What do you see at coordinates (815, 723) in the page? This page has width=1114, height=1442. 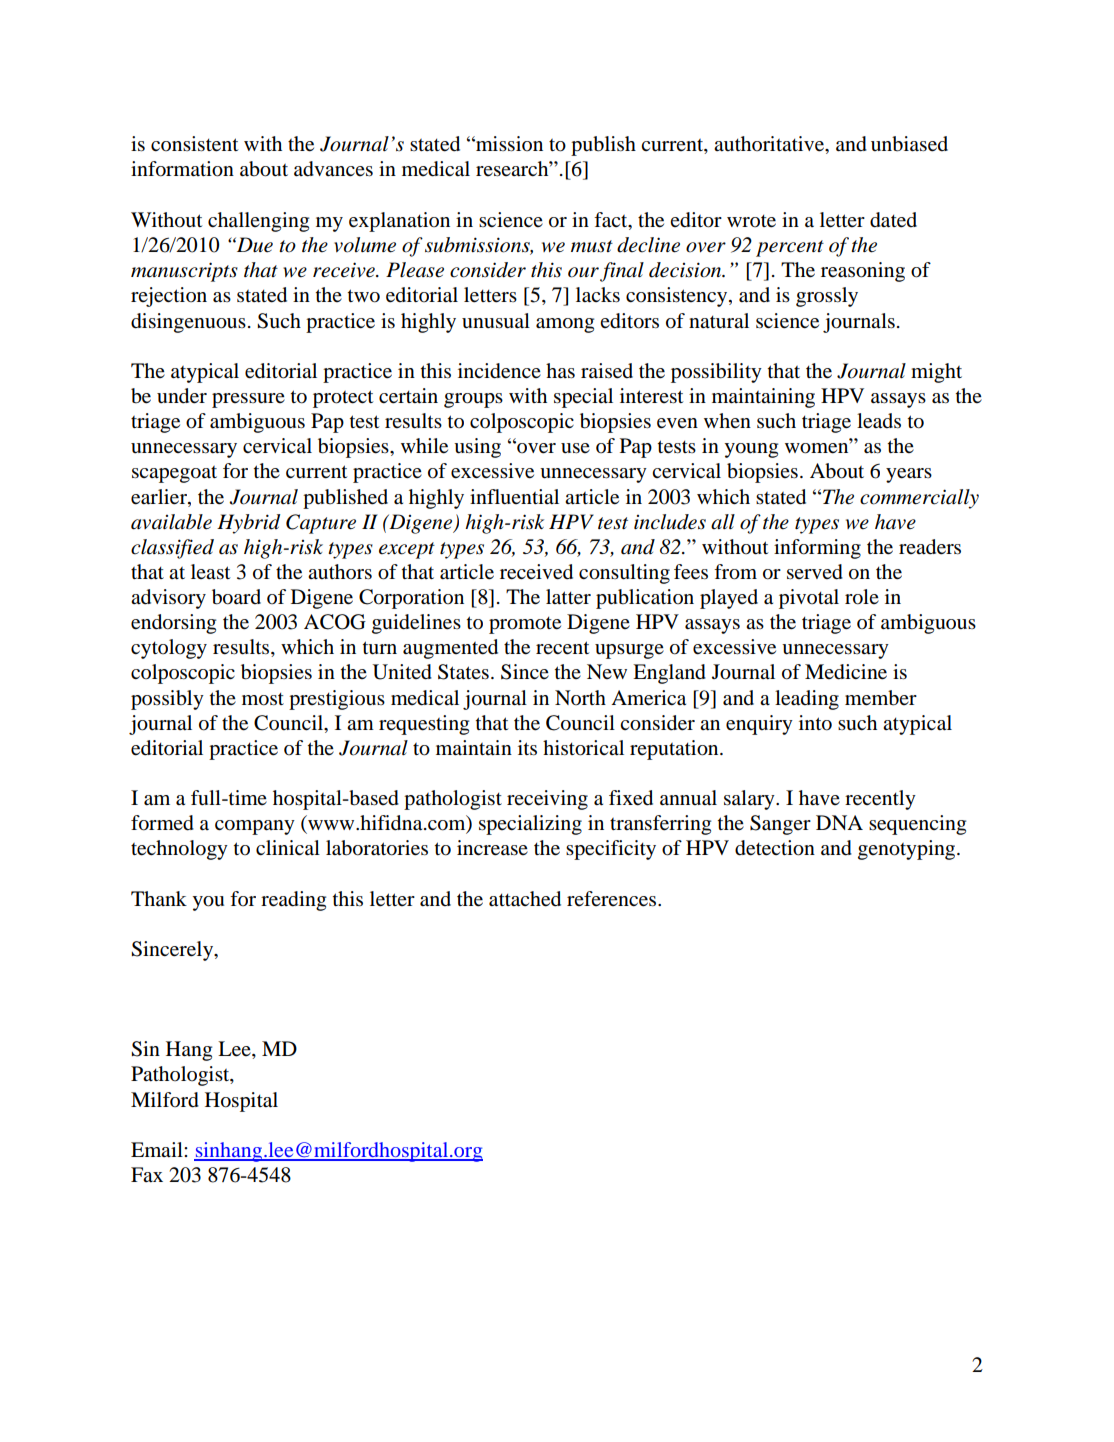 I see `into` at bounding box center [815, 723].
